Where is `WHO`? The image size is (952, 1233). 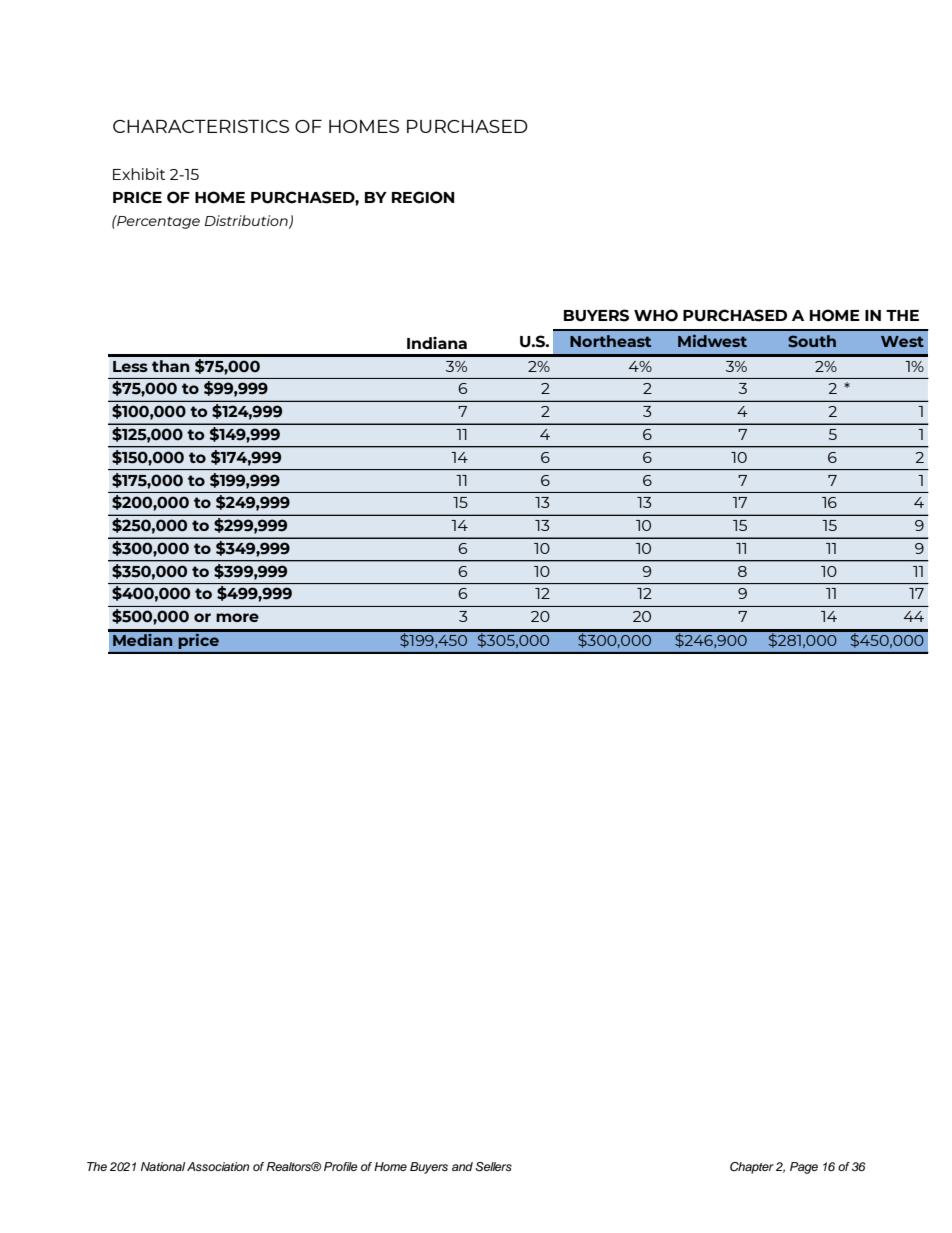
WHO is located at coordinates (656, 315).
